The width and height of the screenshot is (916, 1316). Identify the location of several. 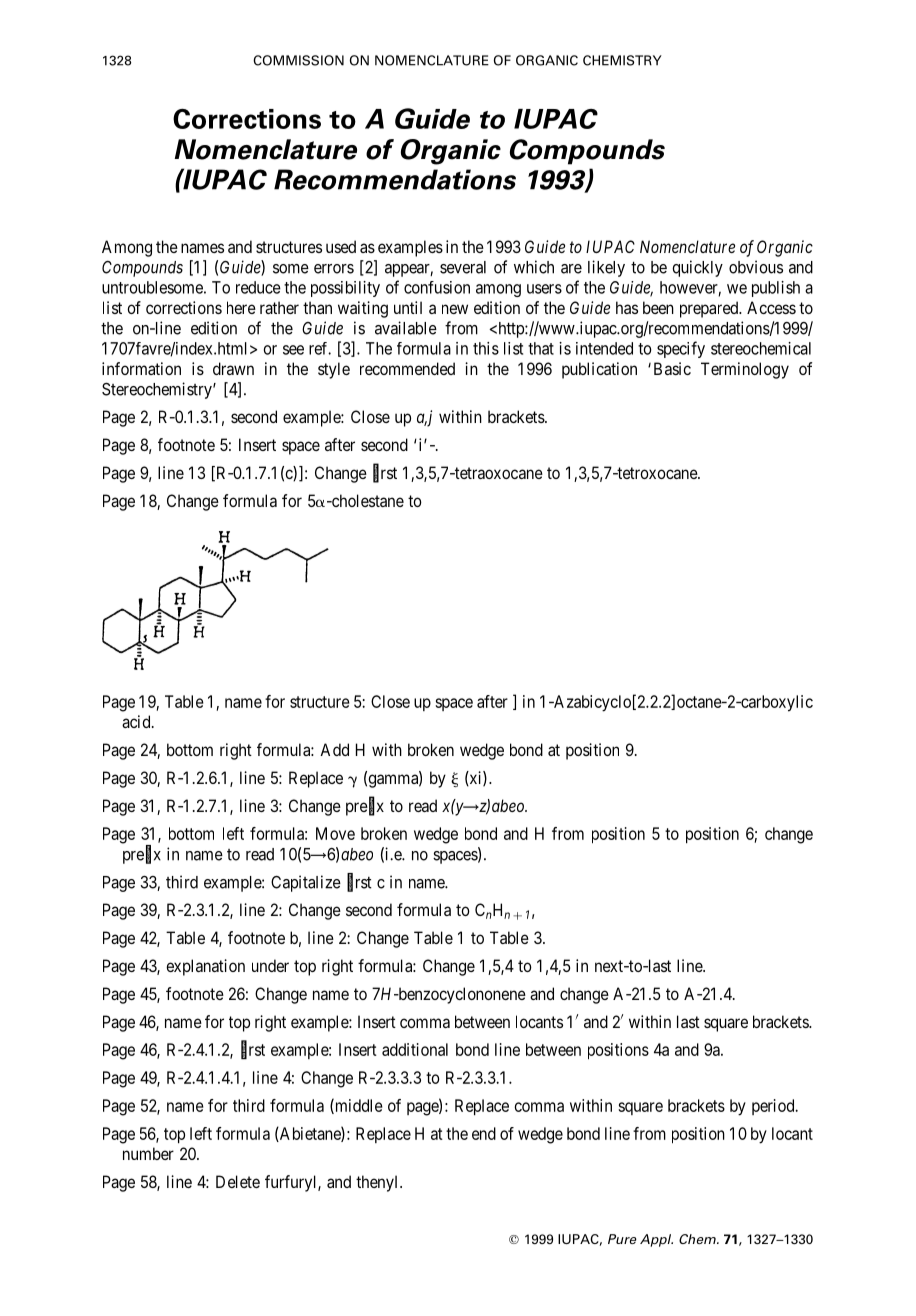
(463, 267).
